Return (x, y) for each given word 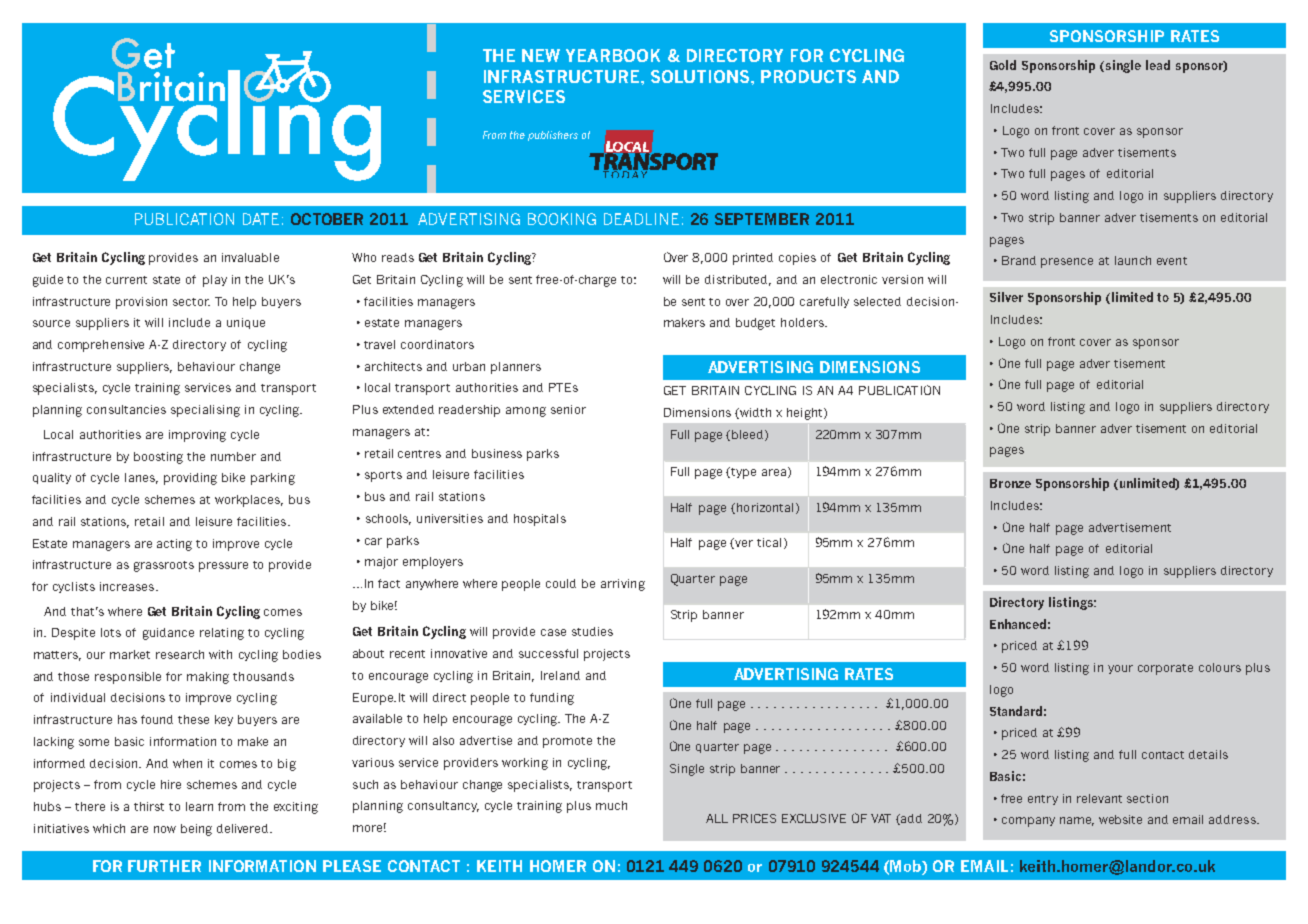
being (196, 830)
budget (755, 324)
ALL (717, 818)
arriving (623, 585)
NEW (541, 55)
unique (246, 323)
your (1120, 669)
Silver (1006, 297)
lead (1158, 65)
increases (128, 586)
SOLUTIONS (701, 76)
